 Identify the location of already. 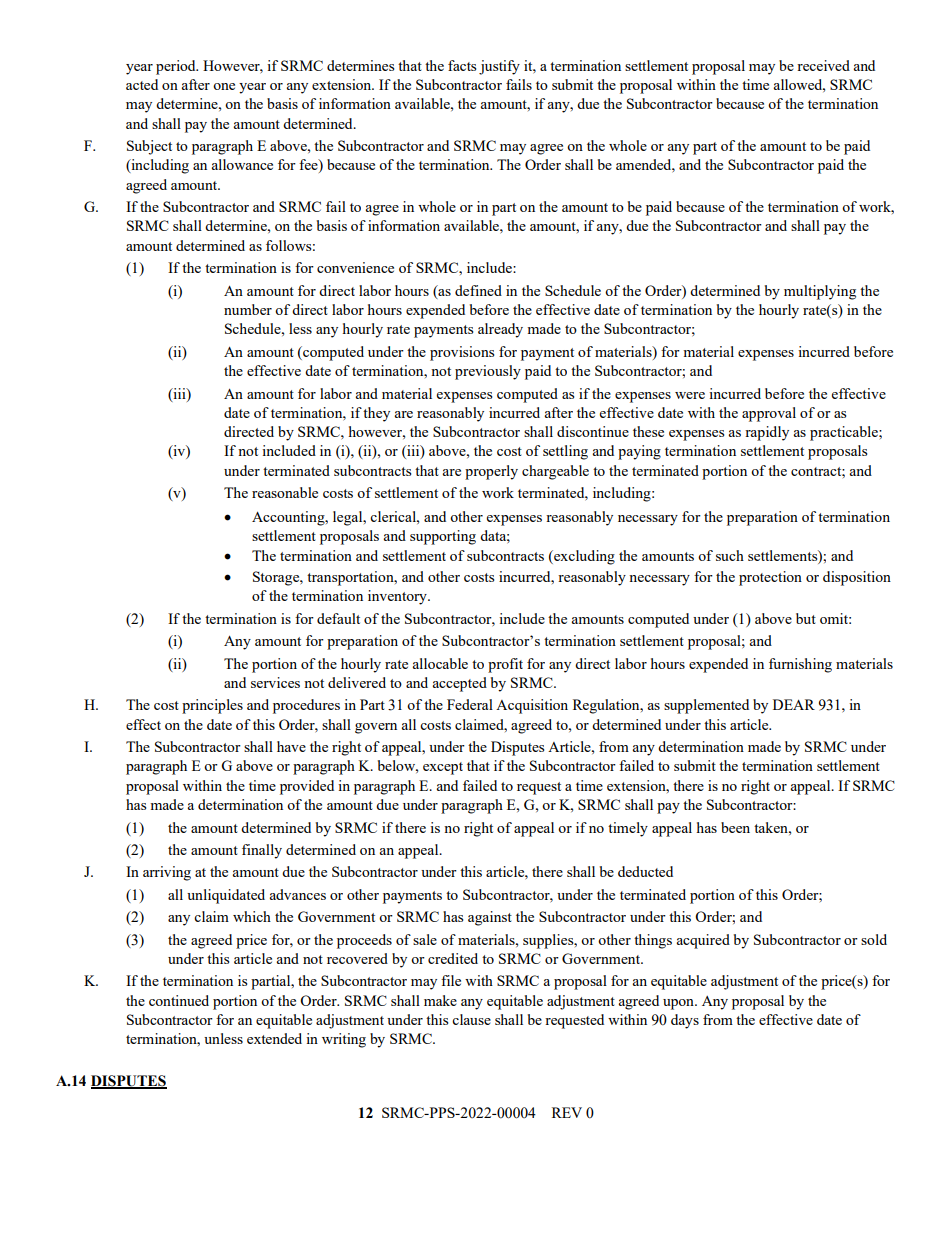
(500, 330).
